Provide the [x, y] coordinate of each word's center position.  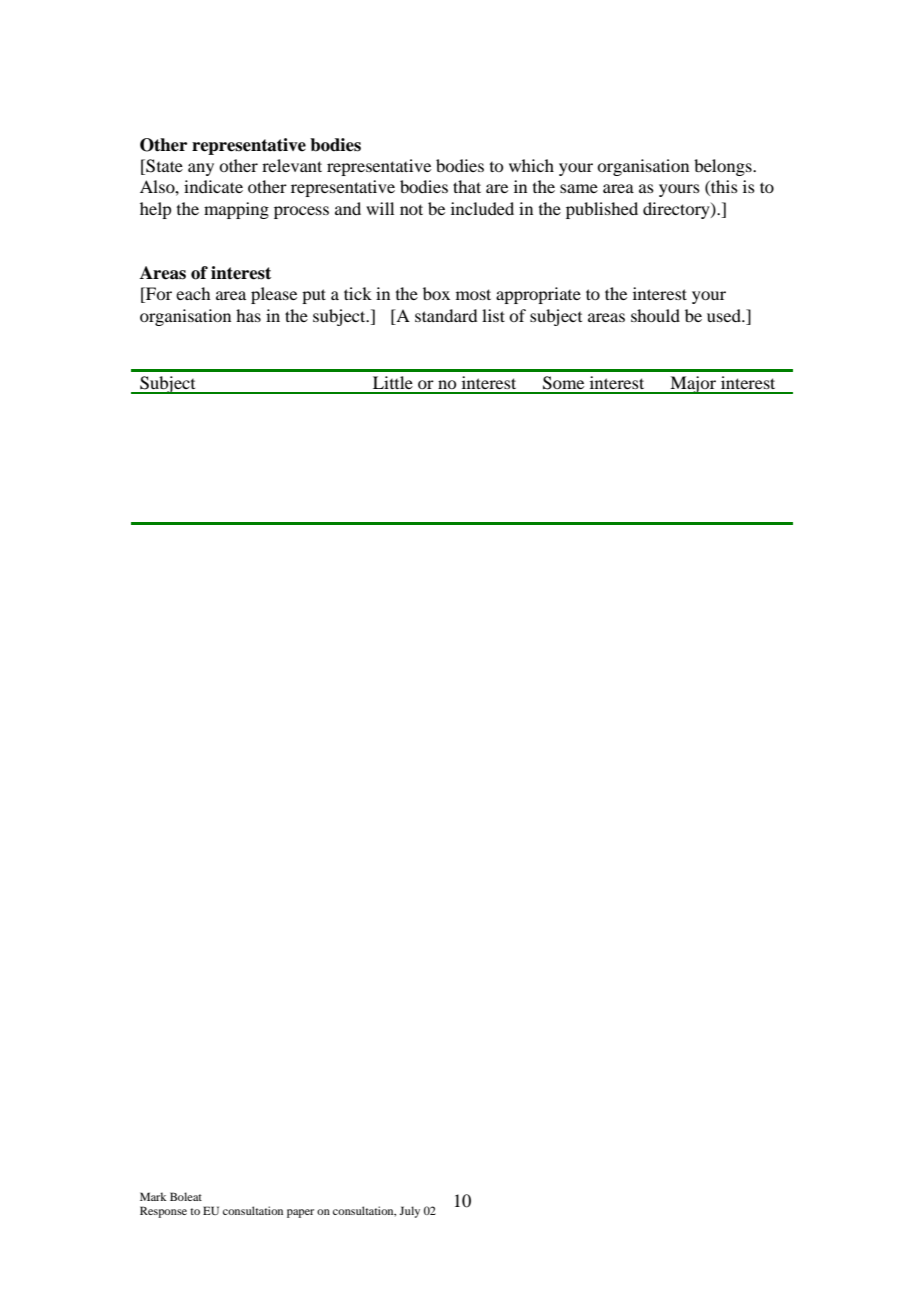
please [274, 295]
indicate [213, 186]
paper [300, 1213]
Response [163, 1212]
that [467, 186]
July [409, 1212]
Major [693, 385]
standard [446, 315]
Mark [153, 1196]
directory [677, 210]
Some [563, 383]
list [493, 315]
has [248, 315]
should [655, 315]
